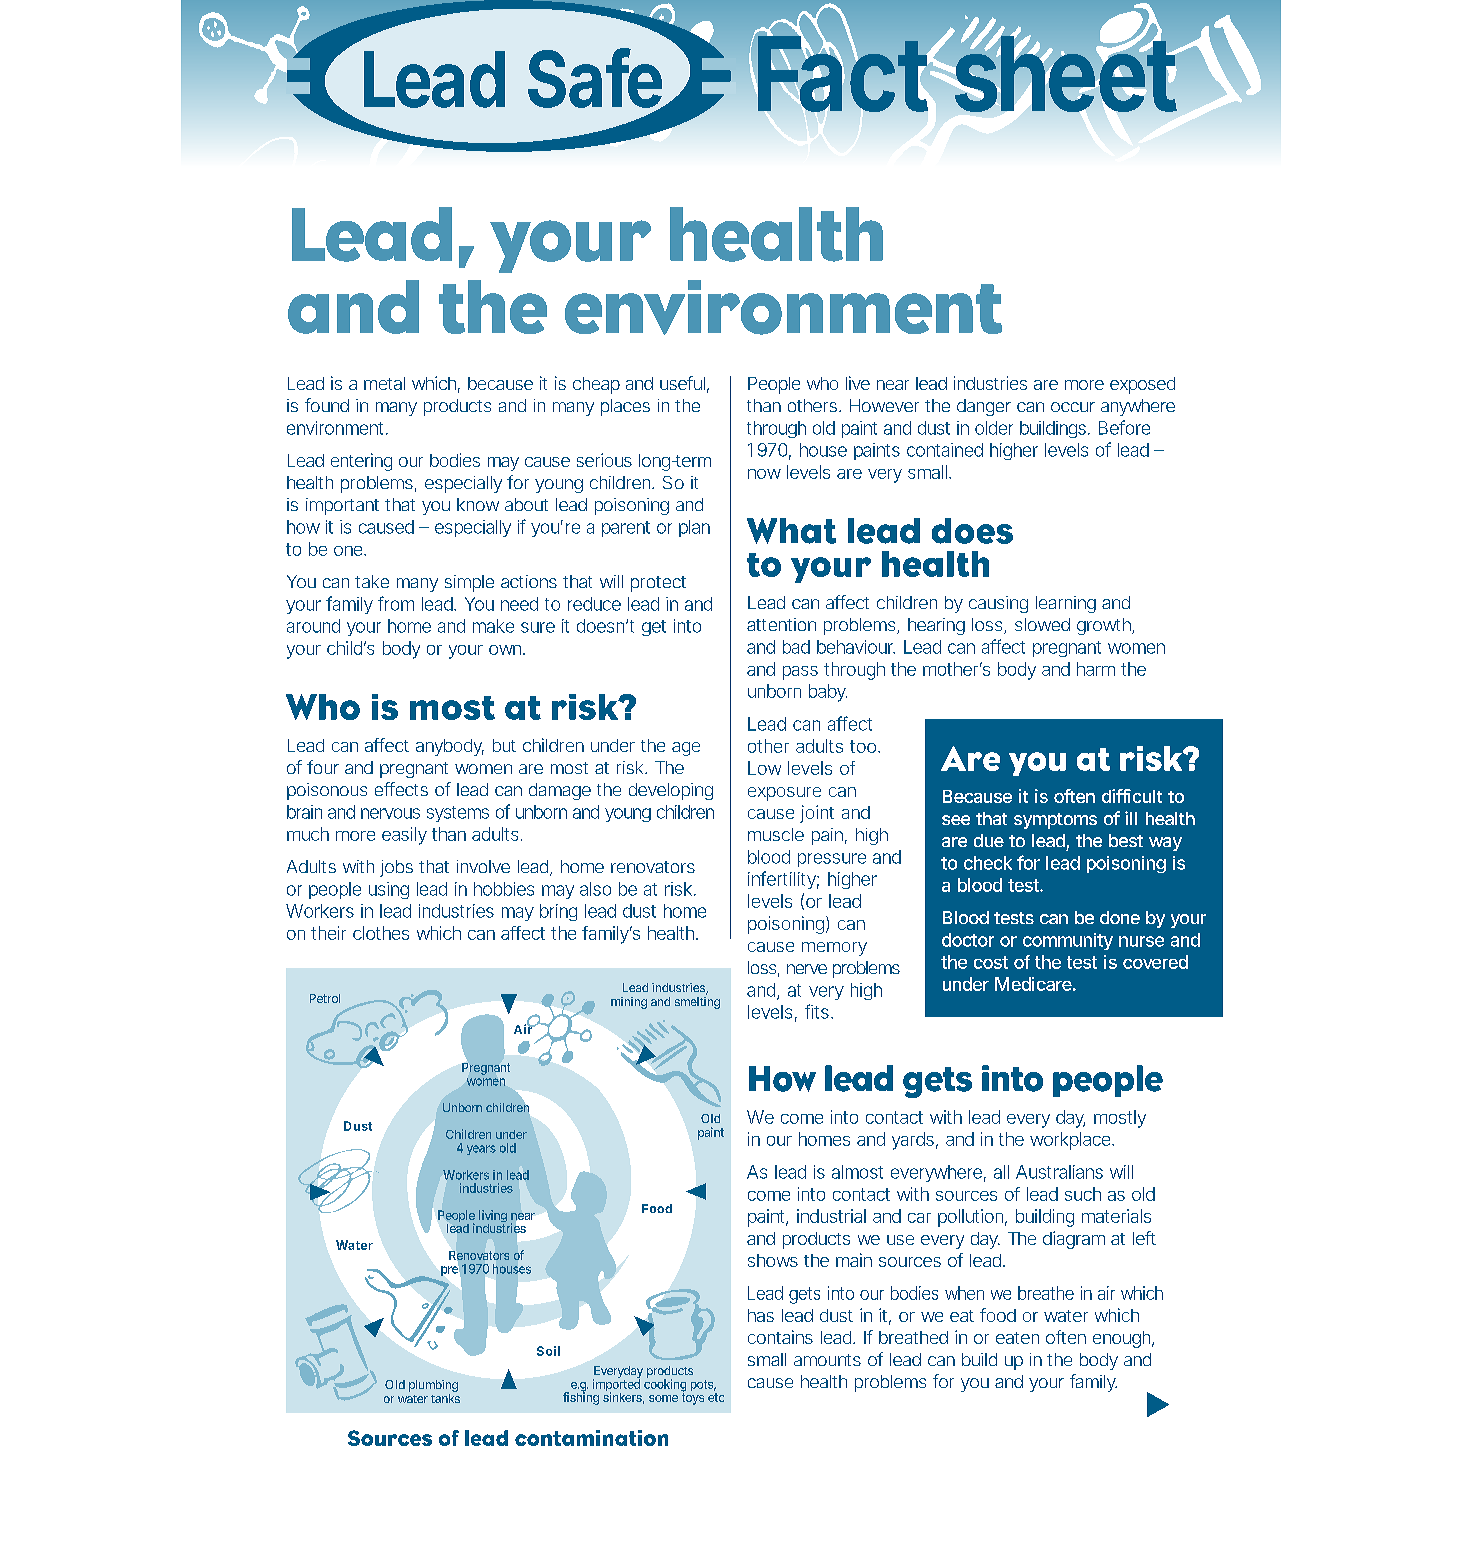  What do you see at coordinates (1055, 821) in the screenshot?
I see `symptoms` at bounding box center [1055, 821].
